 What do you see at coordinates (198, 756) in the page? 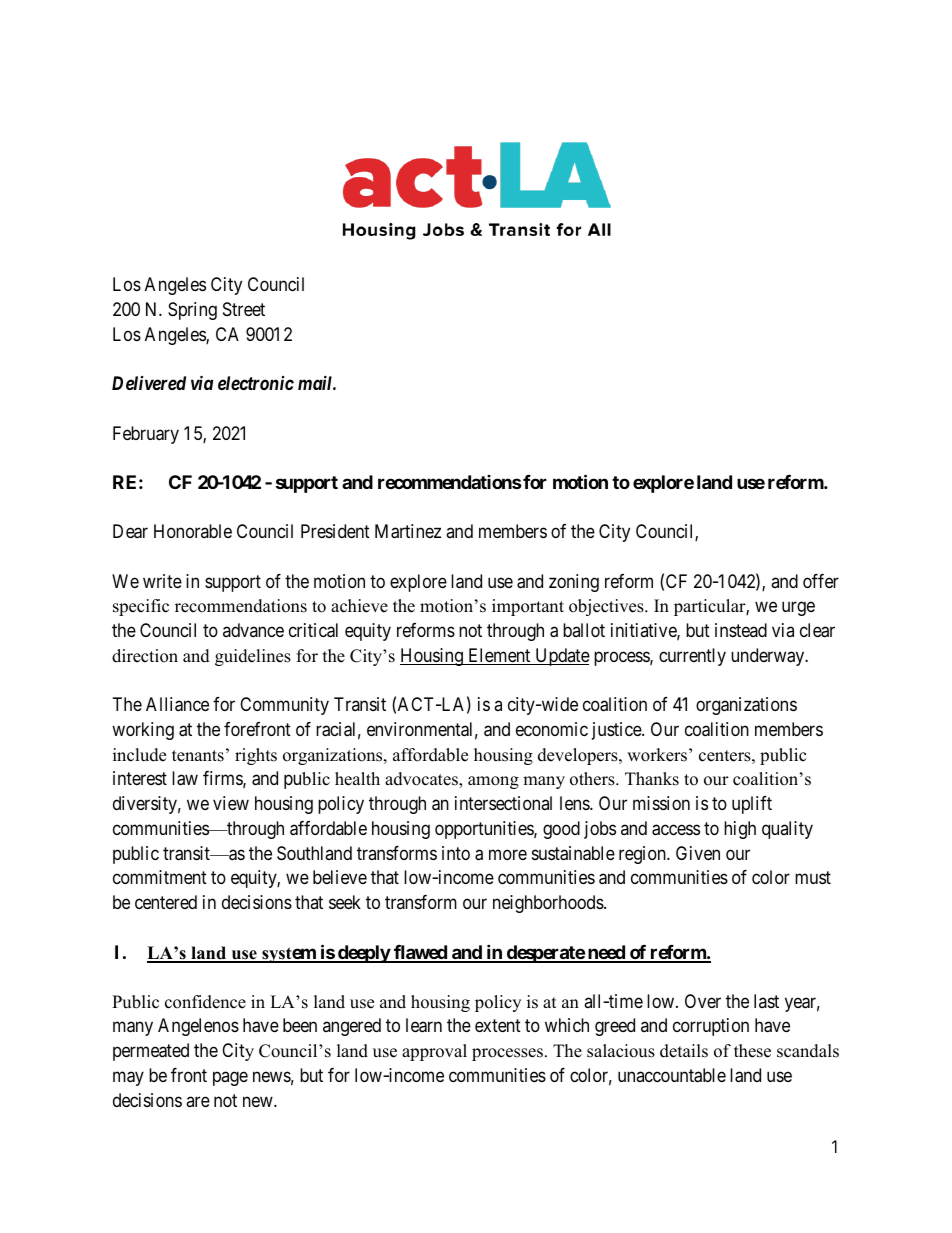
I see `tenants` at bounding box center [198, 756].
